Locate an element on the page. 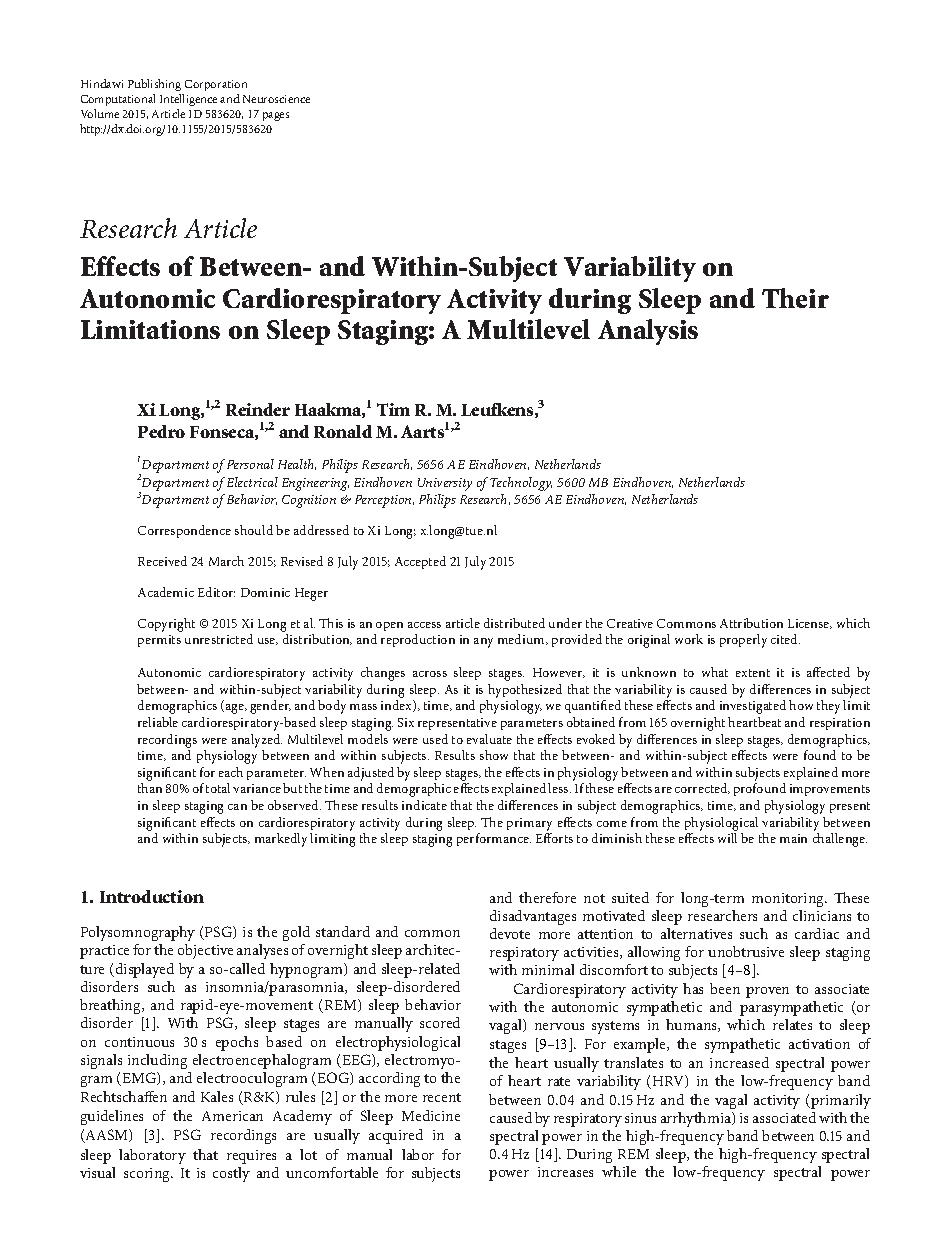 The image size is (952, 1258). Copyright is located at coordinates (166, 625).
